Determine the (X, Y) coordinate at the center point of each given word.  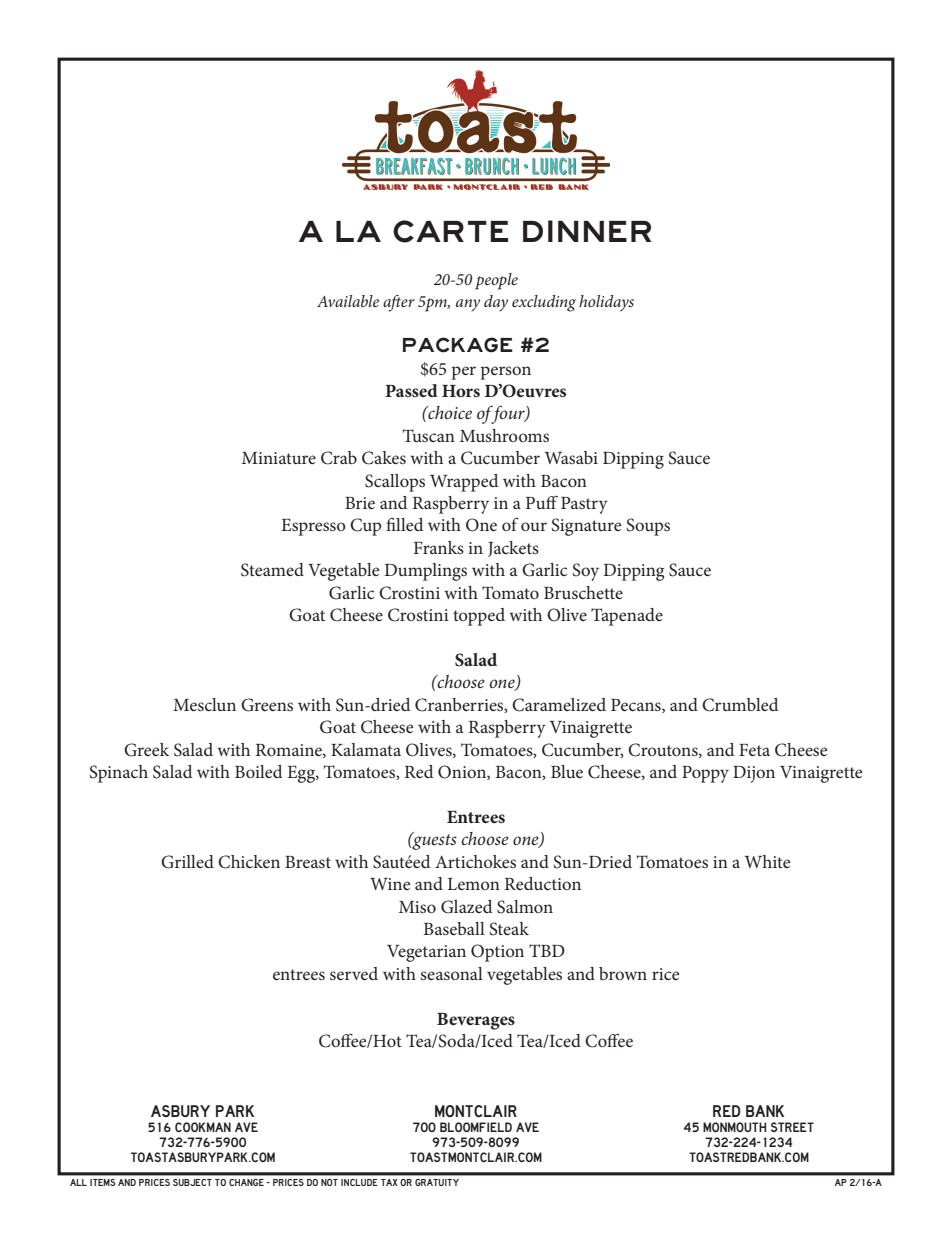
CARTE (450, 231)
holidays (606, 303)
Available (348, 301)
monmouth (734, 1127)
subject (192, 1182)
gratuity (437, 1182)
